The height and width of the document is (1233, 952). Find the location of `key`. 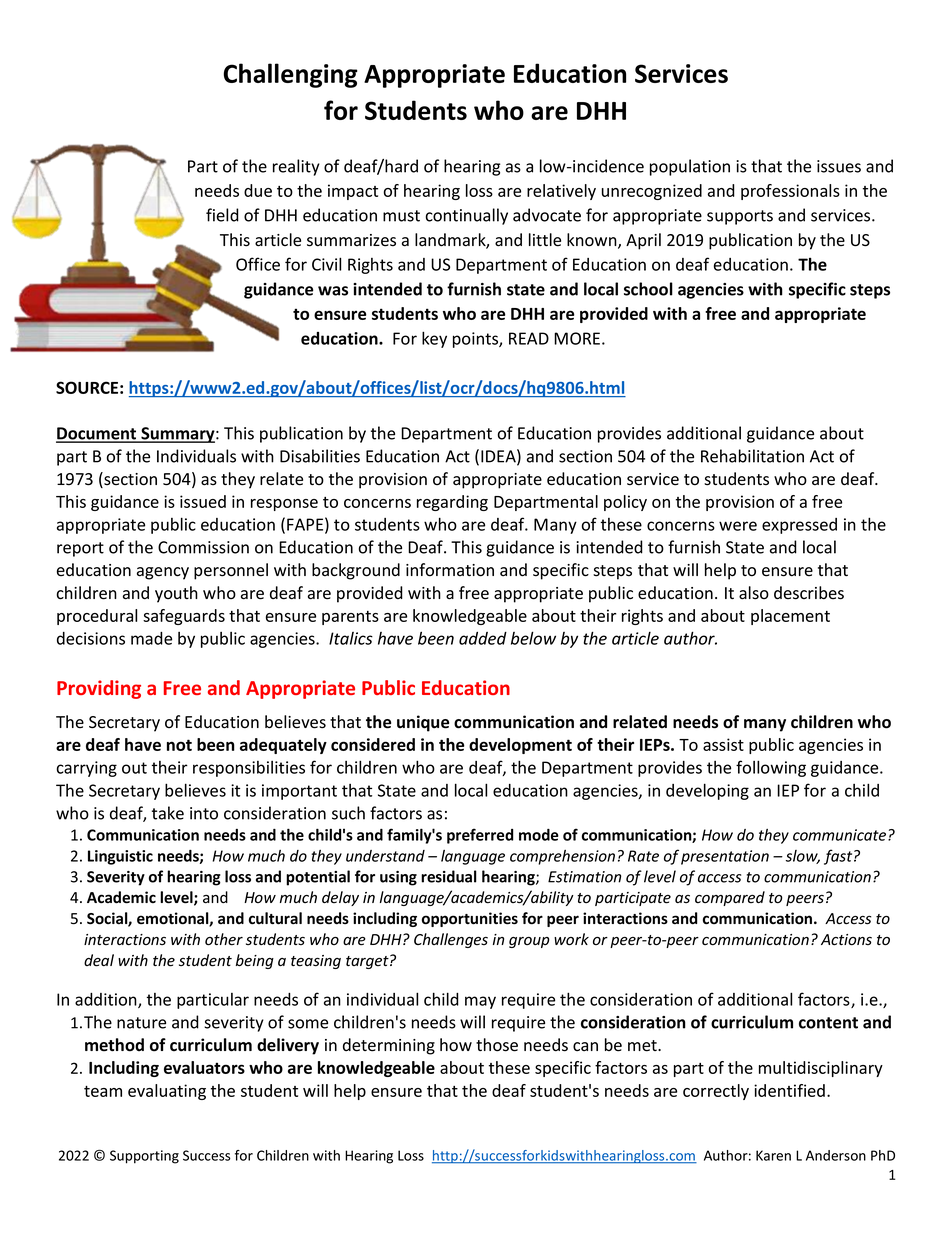

key is located at coordinates (434, 339).
